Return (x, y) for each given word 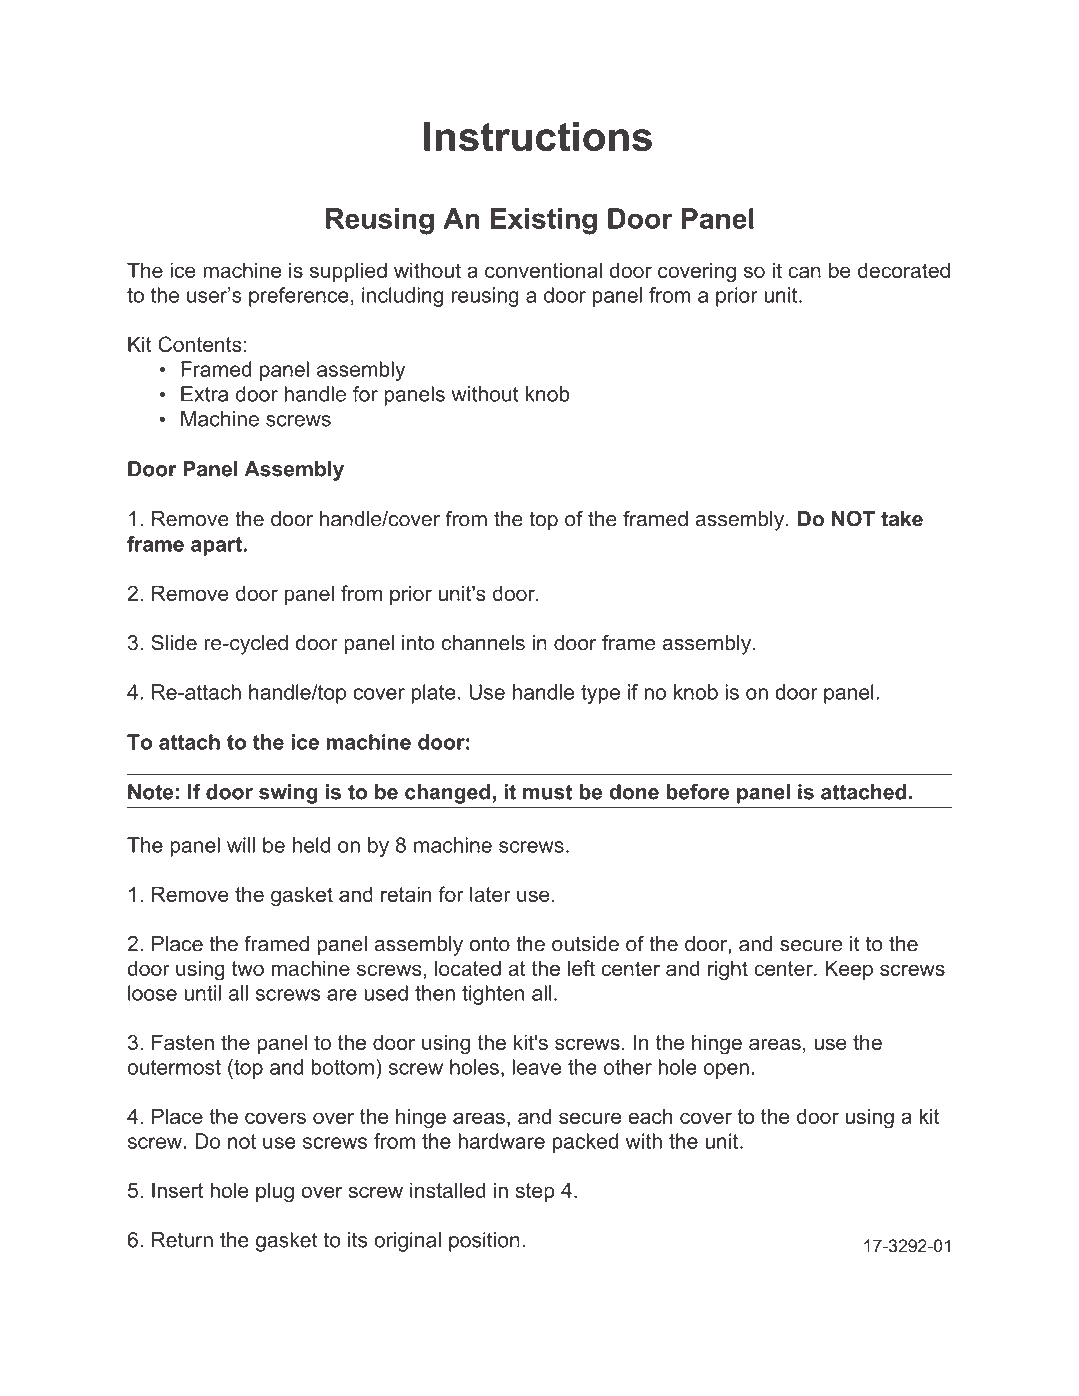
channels (483, 643)
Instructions (538, 136)
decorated (904, 270)
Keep (849, 970)
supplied (348, 272)
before (697, 792)
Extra (204, 394)
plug (275, 1192)
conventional (543, 270)
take (902, 519)
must (547, 792)
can (804, 272)
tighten (493, 995)
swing (288, 794)
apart (217, 546)
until (202, 993)
